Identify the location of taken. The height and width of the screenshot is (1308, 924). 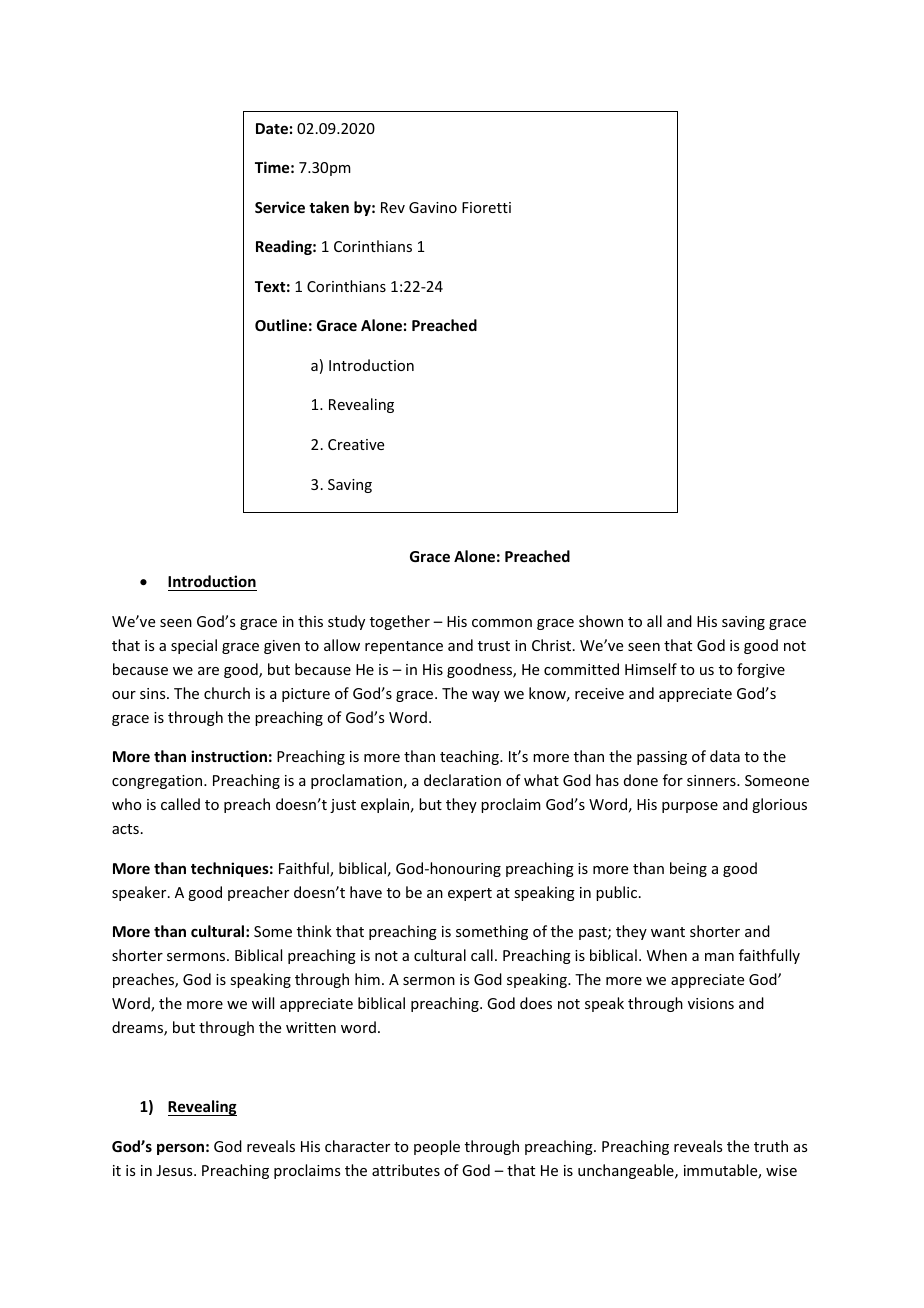
(329, 207).
